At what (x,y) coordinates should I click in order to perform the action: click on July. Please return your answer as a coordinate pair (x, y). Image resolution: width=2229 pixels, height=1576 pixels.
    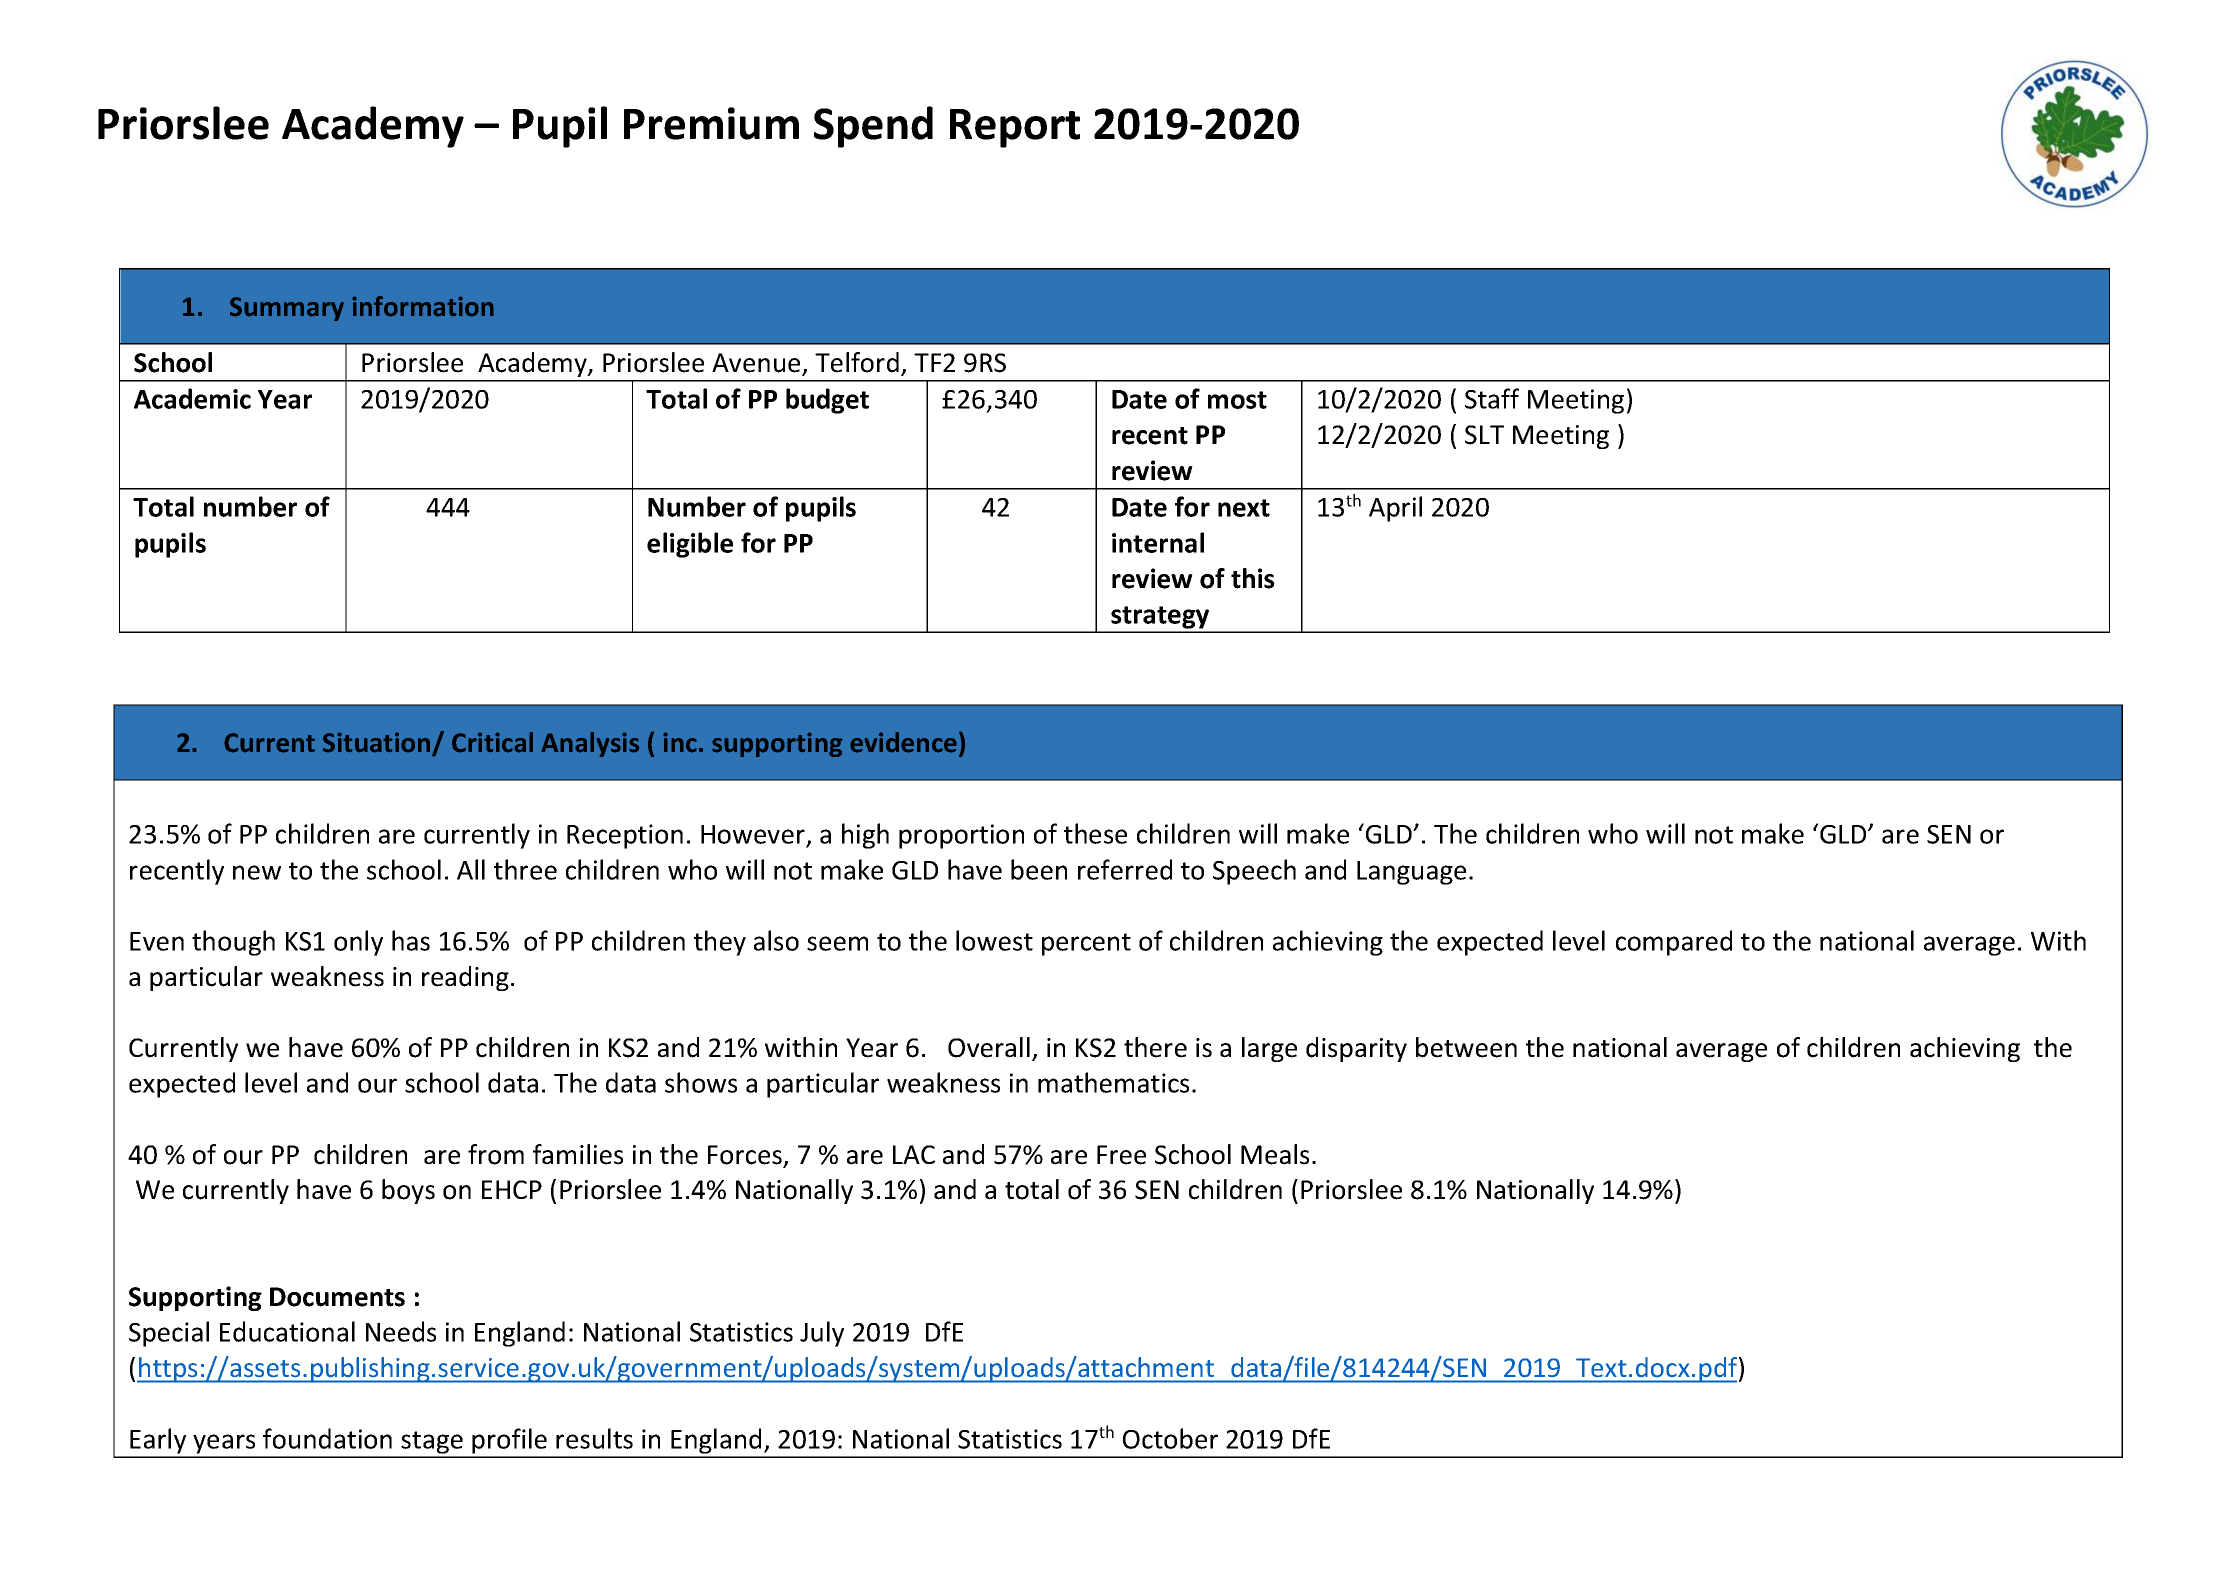
    Looking at the image, I should click on (822, 1334).
